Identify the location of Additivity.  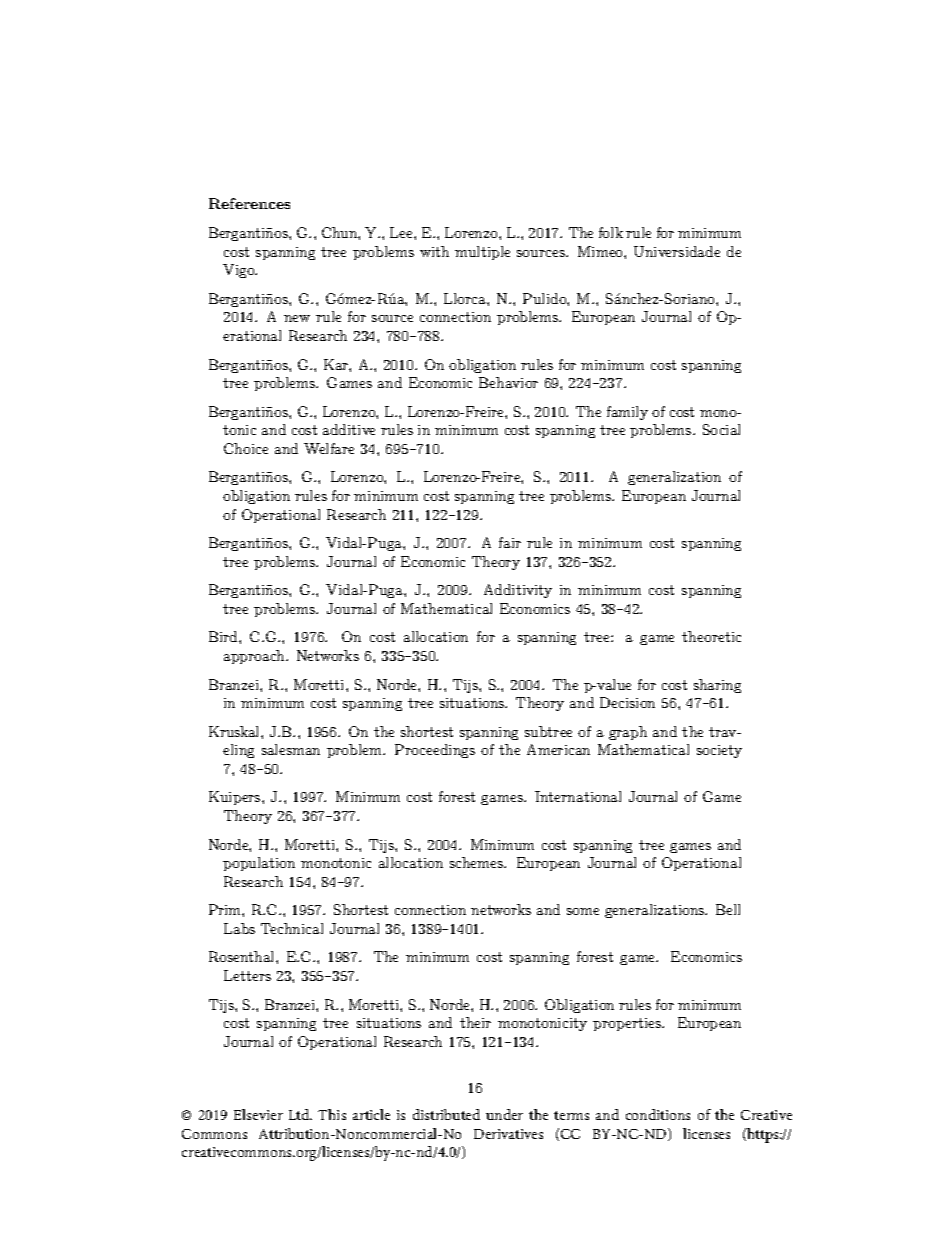
(518, 591).
